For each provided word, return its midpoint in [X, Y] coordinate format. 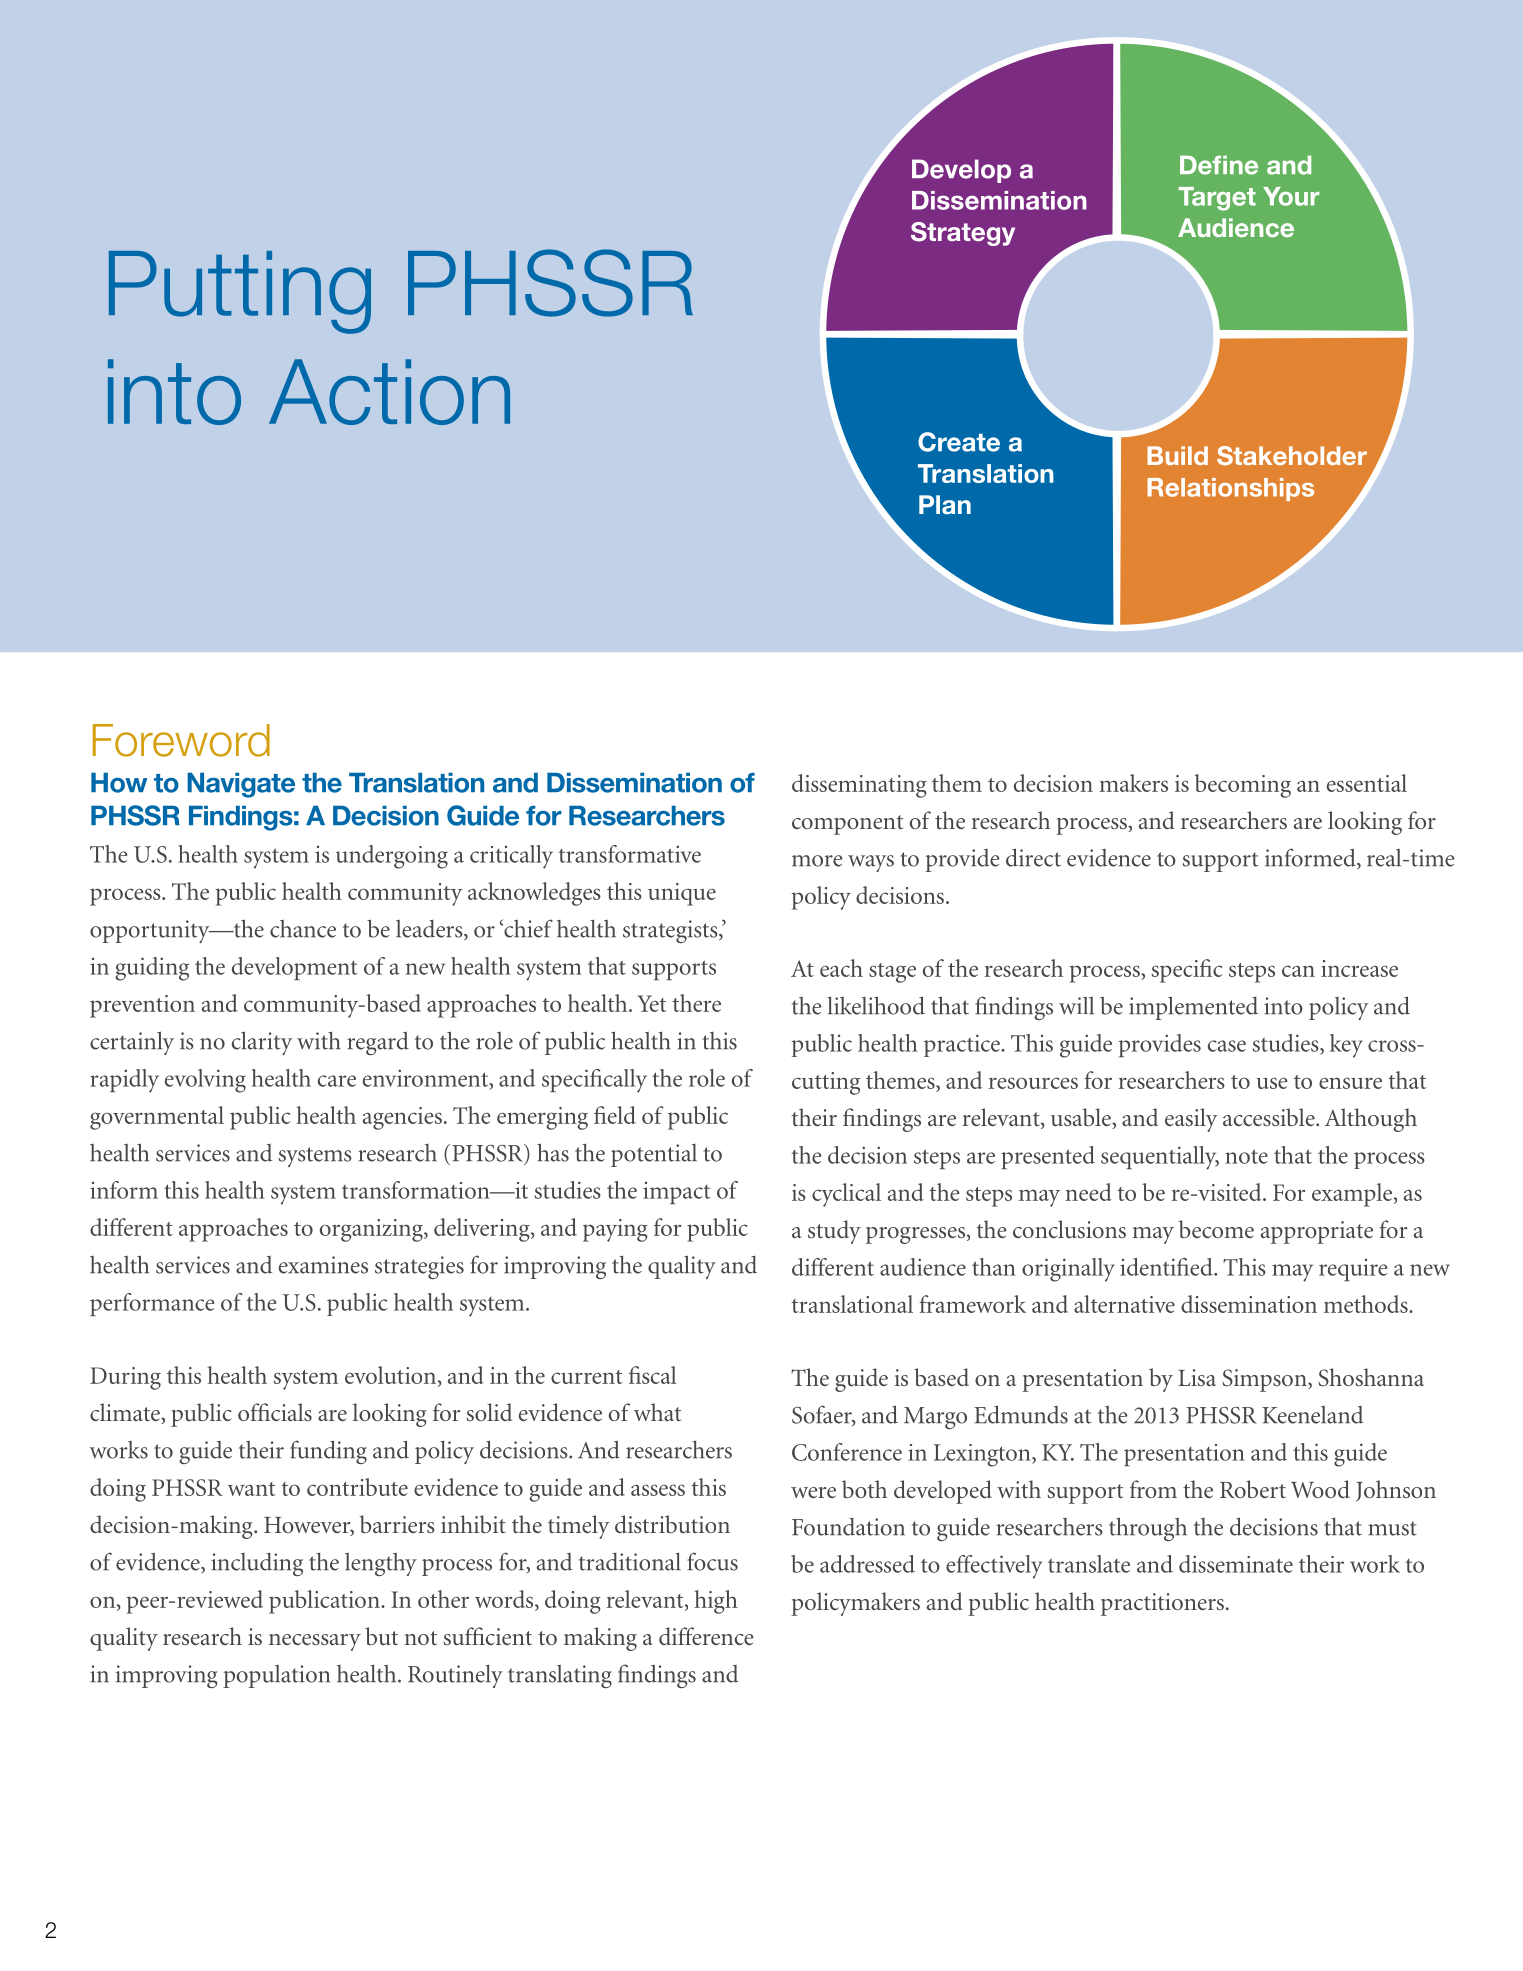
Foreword [181, 740]
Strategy [963, 234]
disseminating [859, 786]
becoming [1243, 786]
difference [706, 1636]
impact [677, 1192]
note [1246, 1156]
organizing [372, 1230]
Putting [240, 292]
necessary [315, 1642]
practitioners [1162, 1604]
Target [1217, 199]
